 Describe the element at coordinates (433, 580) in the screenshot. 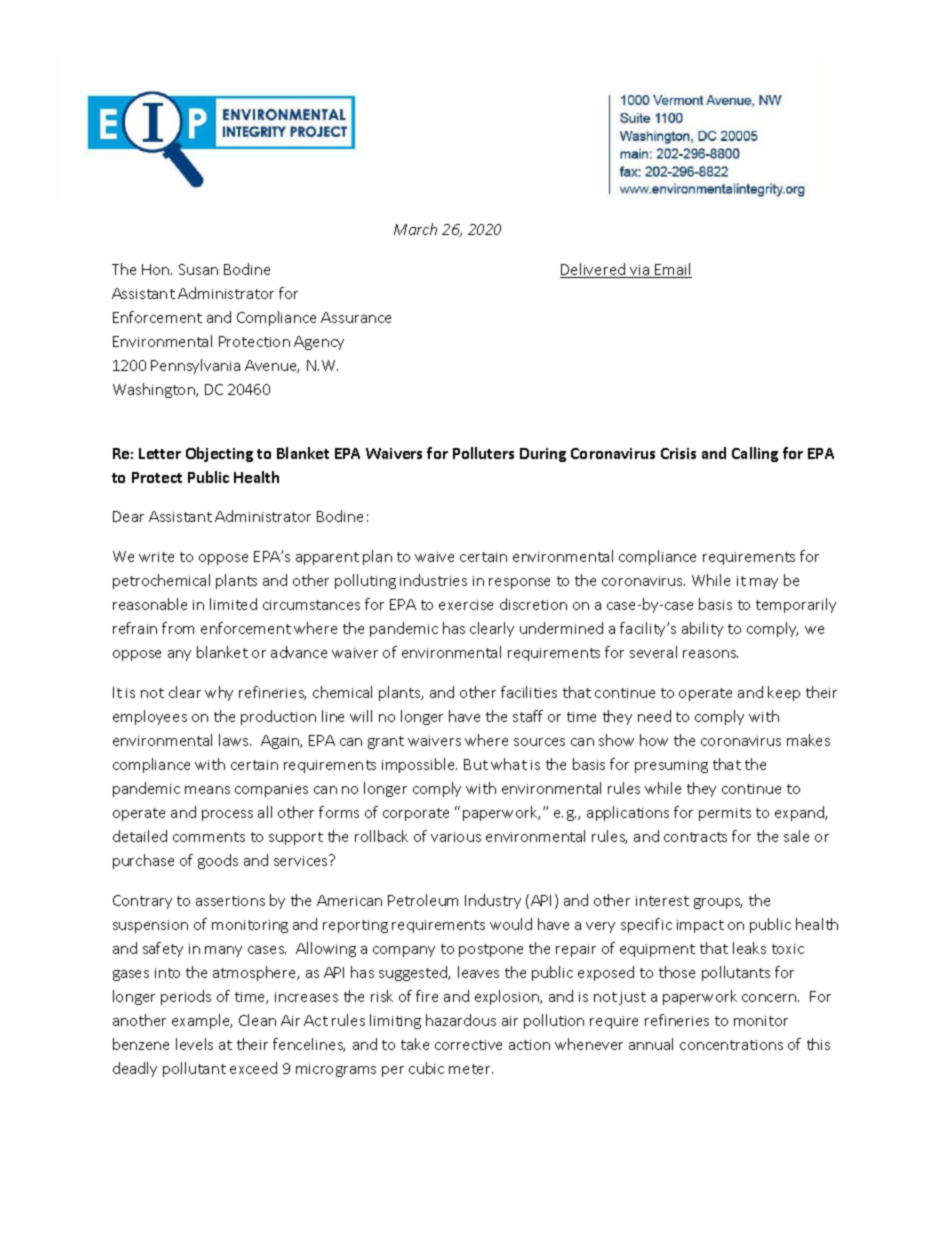

I see `industries` at that location.
